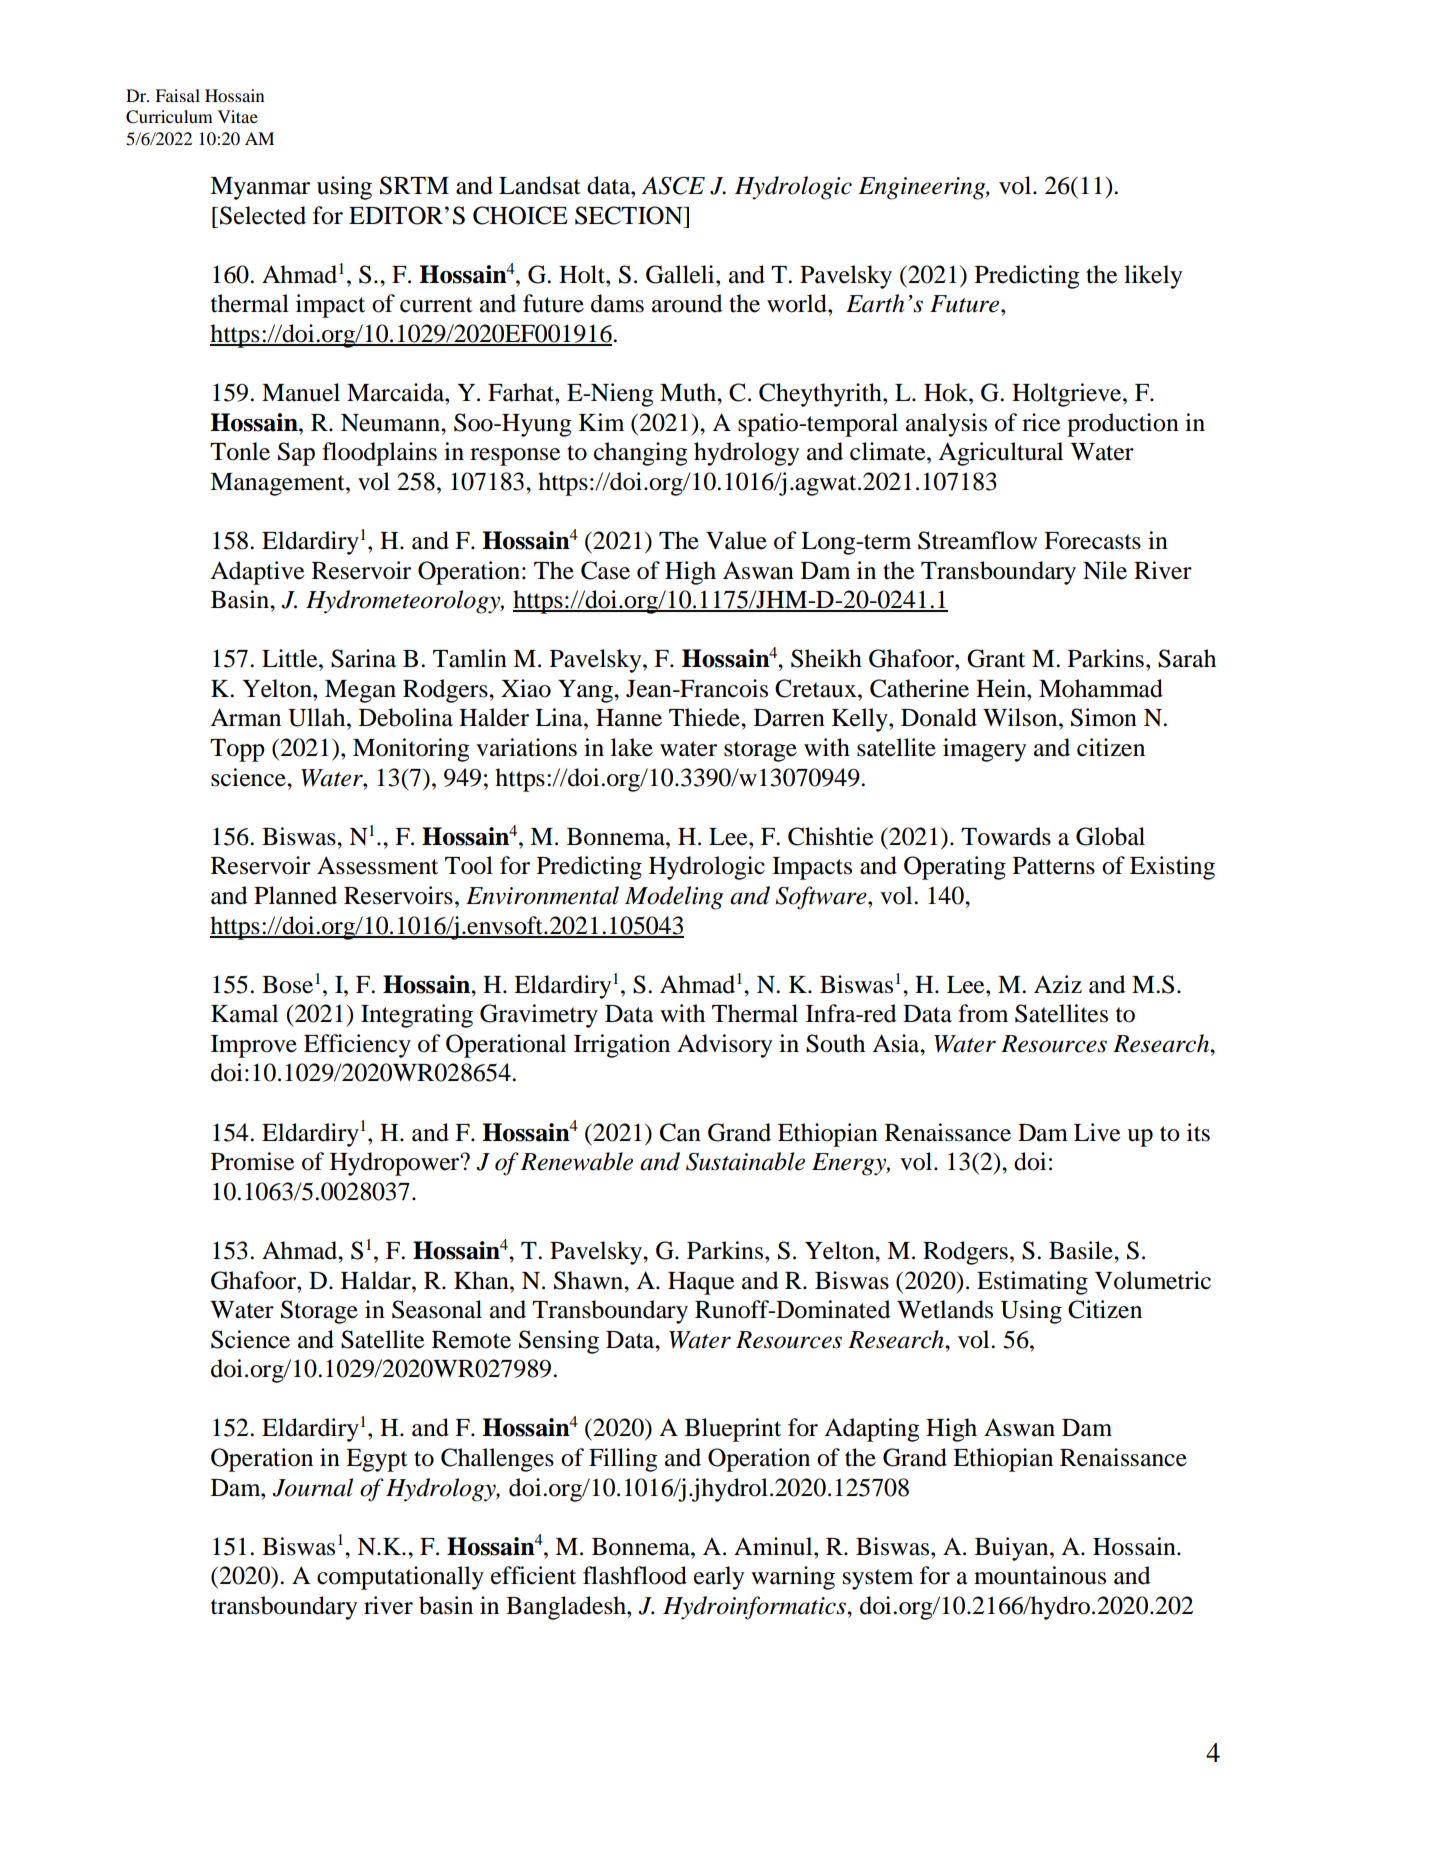  What do you see at coordinates (1153, 277) in the screenshot?
I see `likely` at bounding box center [1153, 277].
